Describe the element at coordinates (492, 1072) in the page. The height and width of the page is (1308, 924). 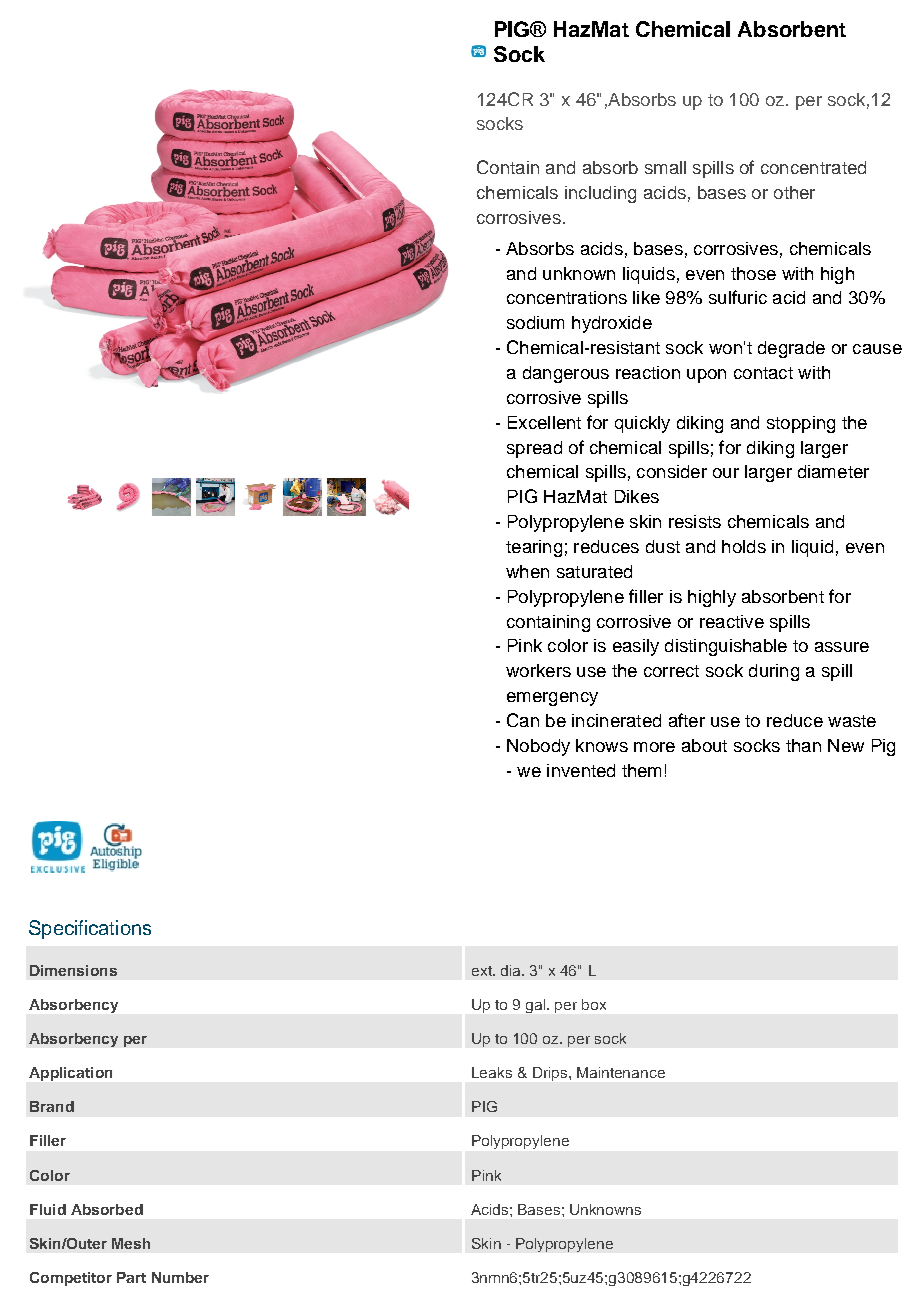
I see `Leaks` at that location.
